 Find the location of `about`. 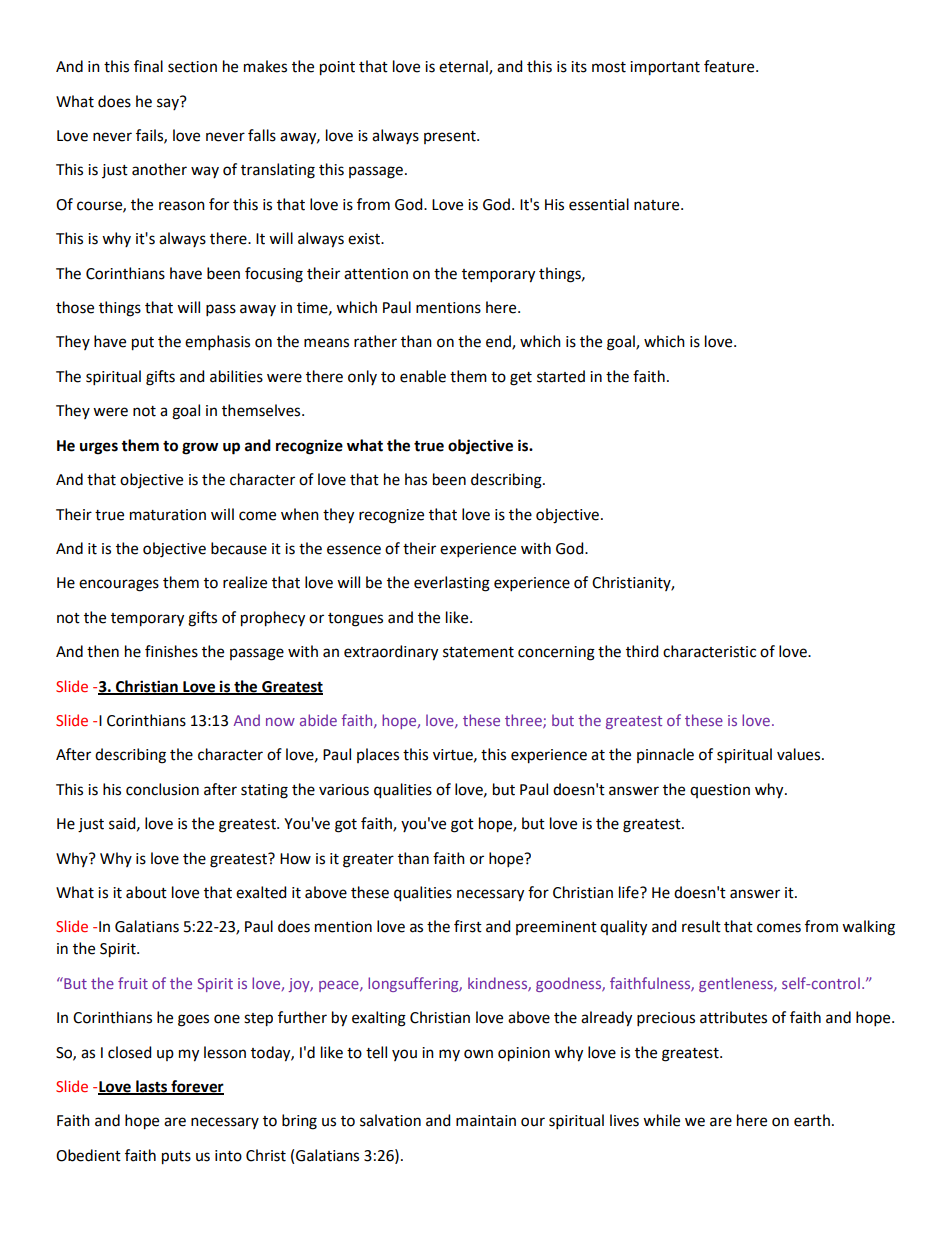

about is located at coordinates (146, 892).
